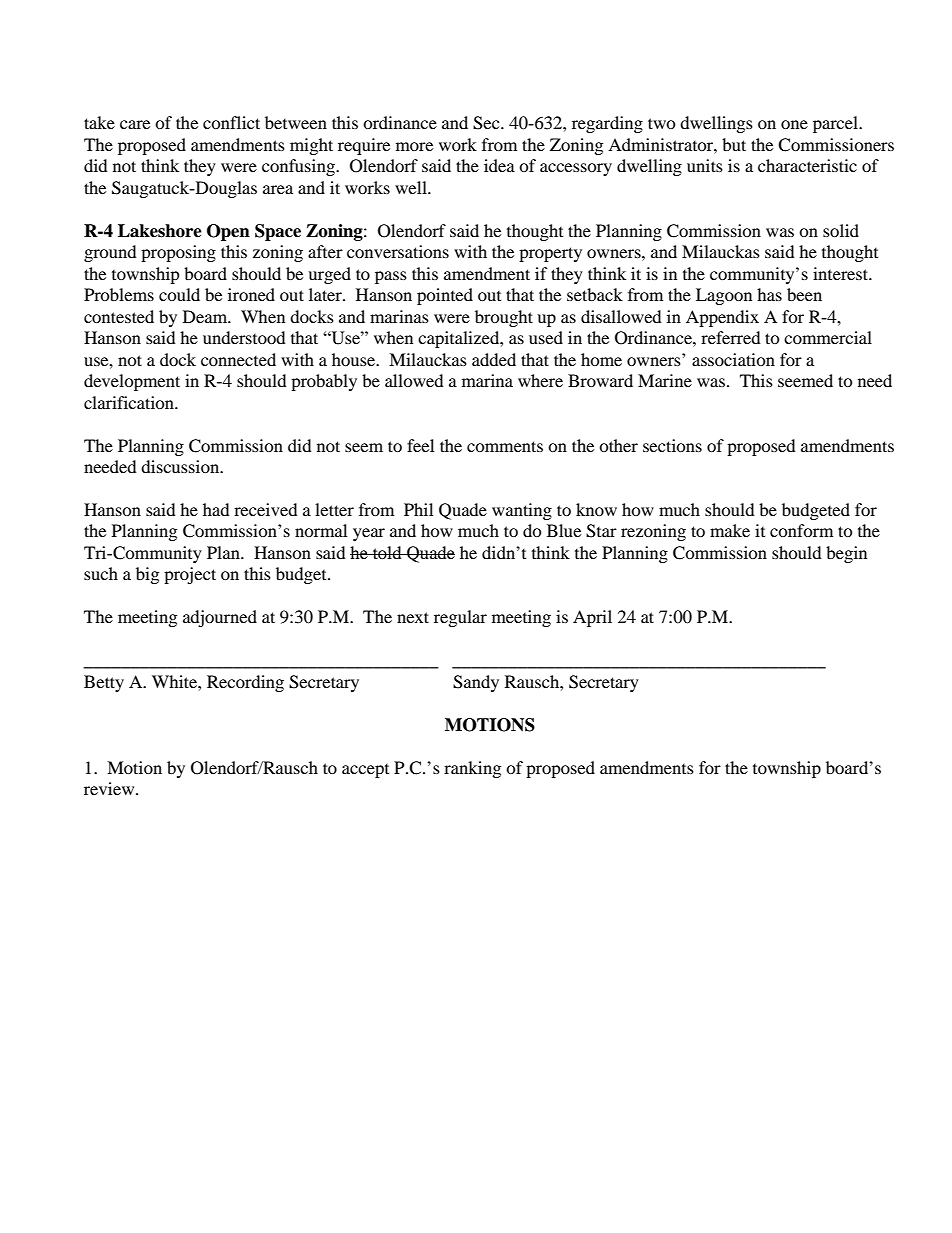 This screenshot has width=952, height=1233. What do you see at coordinates (672, 445) in the screenshot?
I see `sections` at bounding box center [672, 445].
